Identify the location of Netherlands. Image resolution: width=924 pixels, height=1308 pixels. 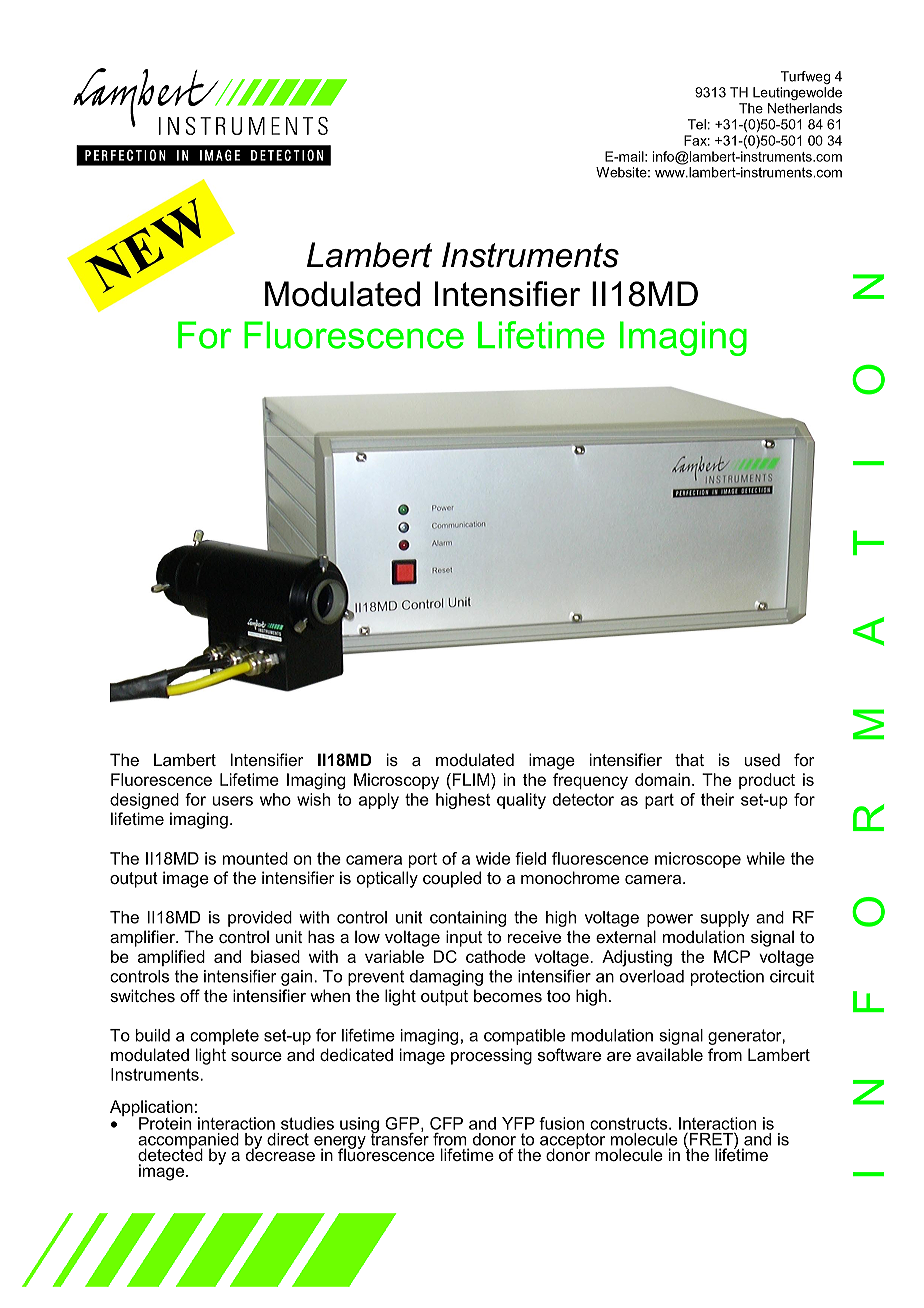
(805, 108).
